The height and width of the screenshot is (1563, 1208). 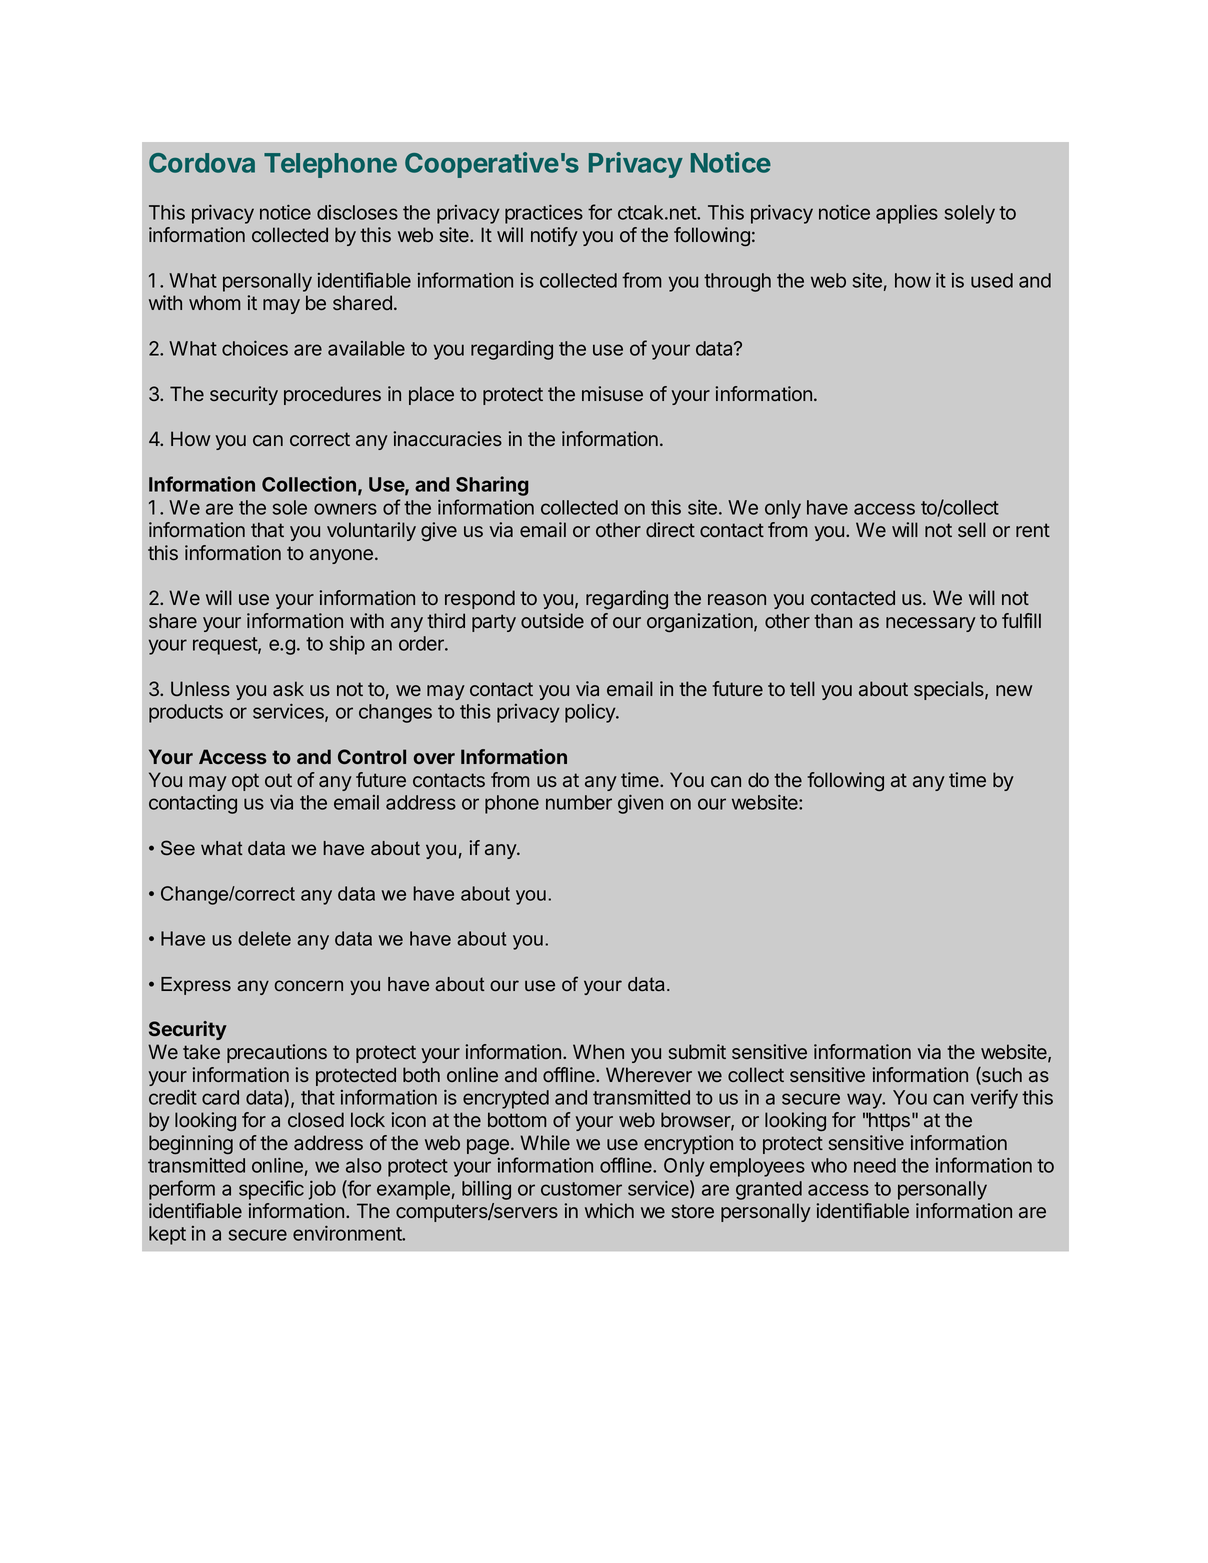 I want to click on practices, so click(x=544, y=214).
